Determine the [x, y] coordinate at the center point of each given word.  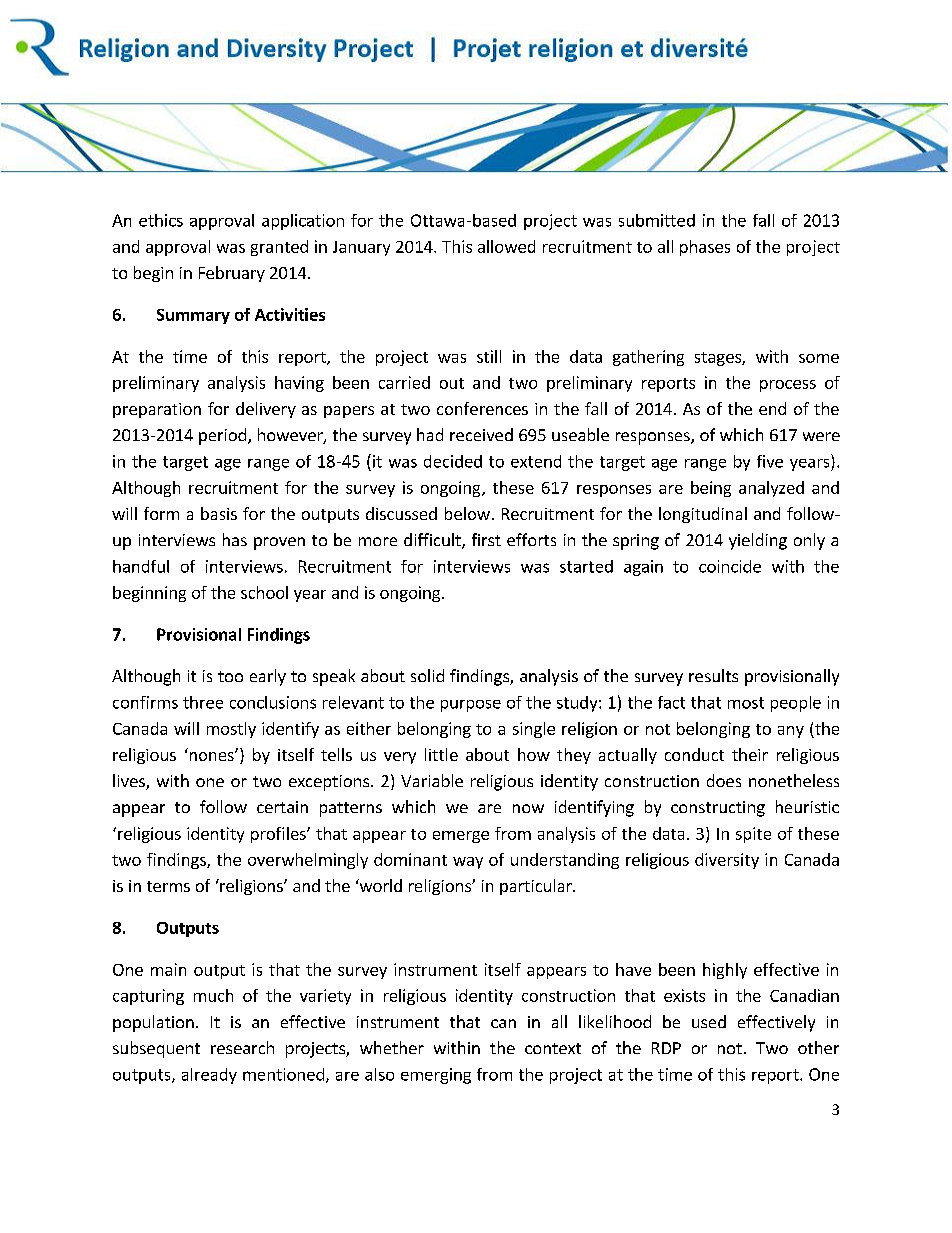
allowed [506, 246]
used [709, 1021]
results [713, 675]
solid [427, 675]
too [230, 676]
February [232, 274]
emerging [436, 1076]
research [242, 1047]
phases [705, 248]
